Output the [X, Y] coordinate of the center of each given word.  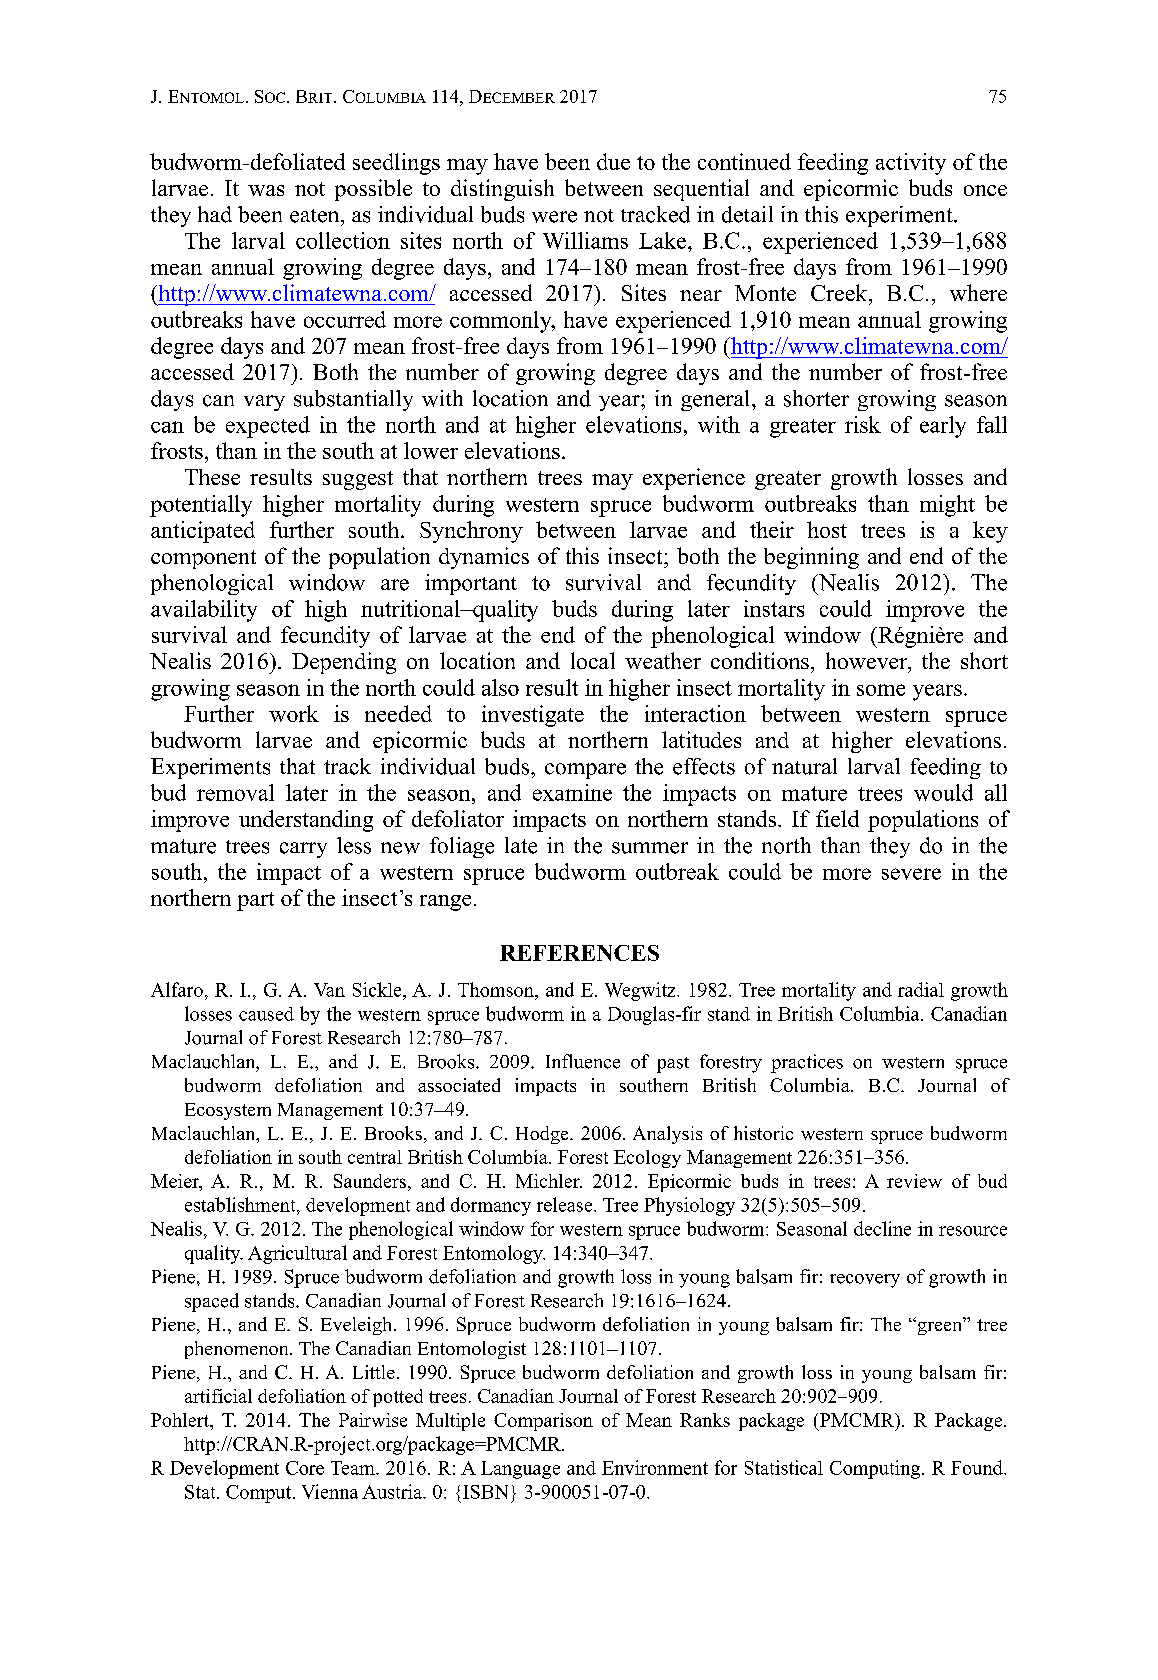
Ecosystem [228, 1111]
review [914, 1181]
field [837, 818]
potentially [201, 506]
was [266, 190]
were [554, 217]
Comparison [543, 1422]
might [947, 506]
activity [911, 164]
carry [303, 850]
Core [305, 1468]
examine [572, 792]
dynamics [484, 558]
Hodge [543, 1135]
